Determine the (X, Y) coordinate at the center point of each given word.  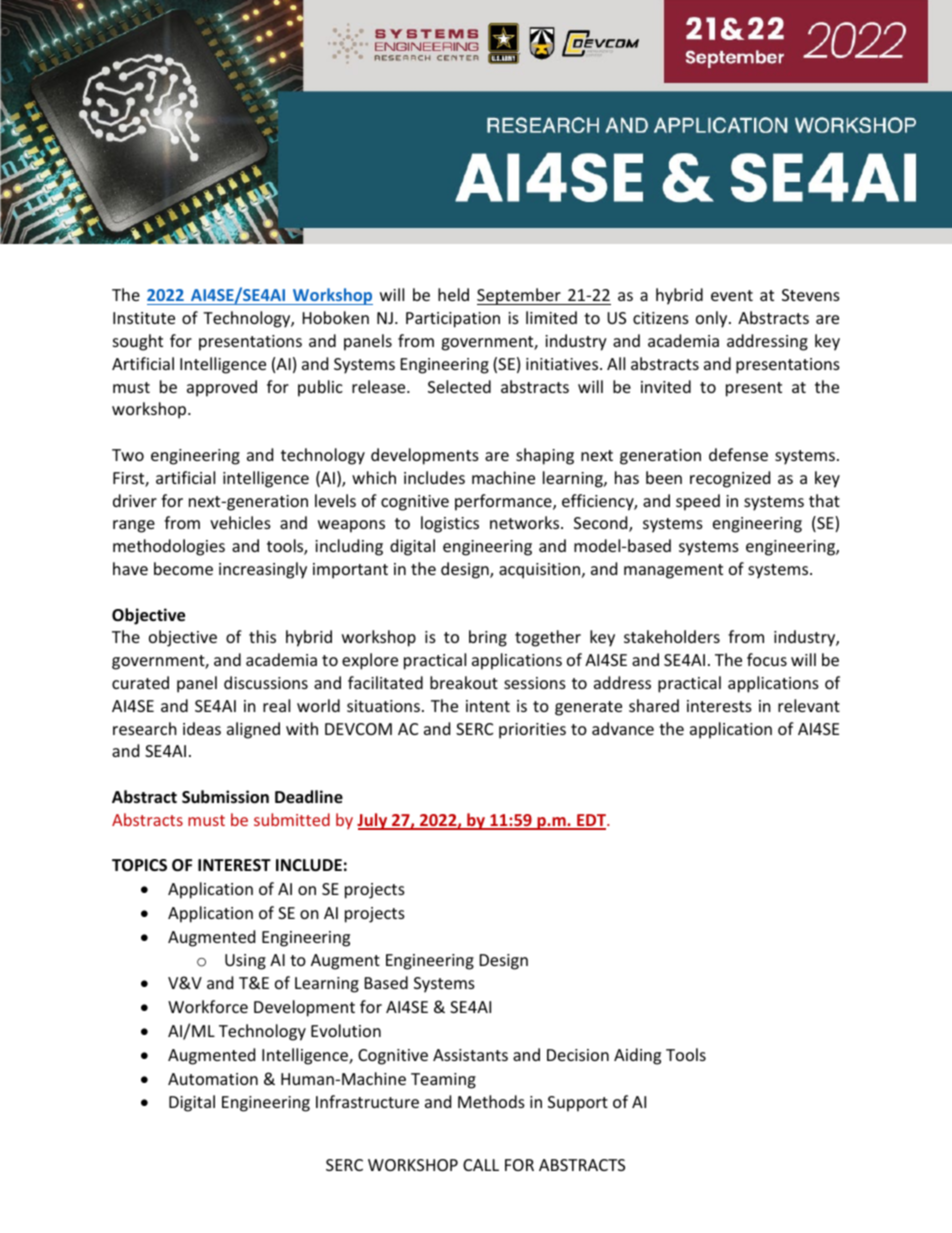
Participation (453, 320)
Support (578, 1104)
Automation (213, 1079)
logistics (450, 524)
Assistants (470, 1055)
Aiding (637, 1056)
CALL (481, 1165)
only (713, 319)
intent (488, 706)
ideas (202, 728)
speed (698, 502)
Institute (144, 318)
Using (245, 962)
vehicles (240, 522)
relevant (809, 705)
